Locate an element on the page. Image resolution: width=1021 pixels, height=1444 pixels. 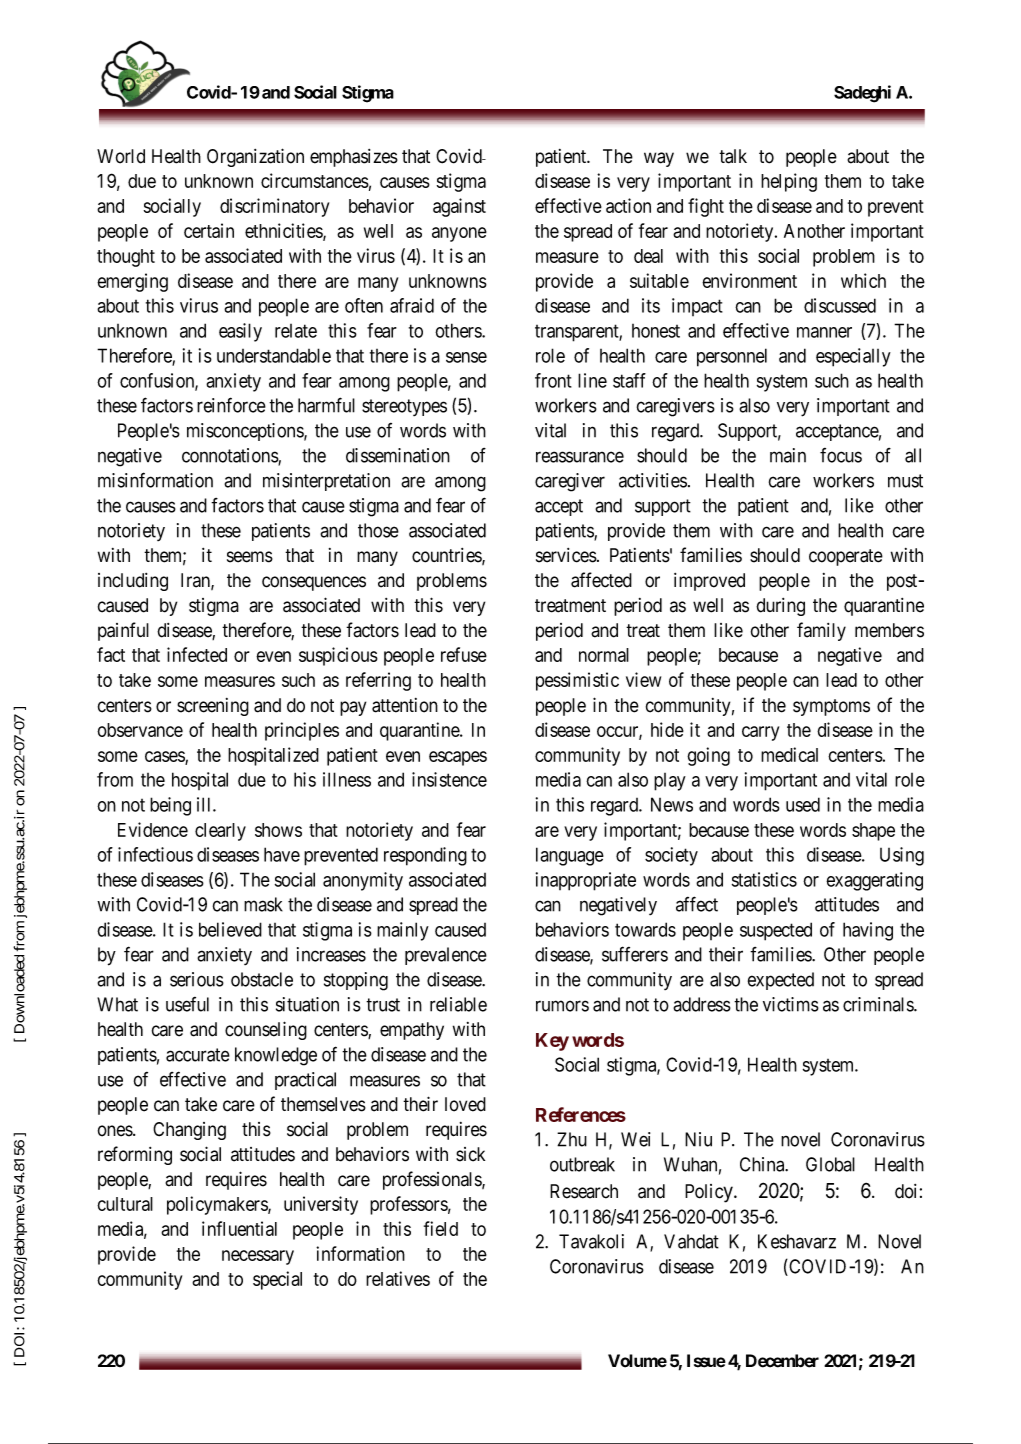
against is located at coordinates (459, 207).
